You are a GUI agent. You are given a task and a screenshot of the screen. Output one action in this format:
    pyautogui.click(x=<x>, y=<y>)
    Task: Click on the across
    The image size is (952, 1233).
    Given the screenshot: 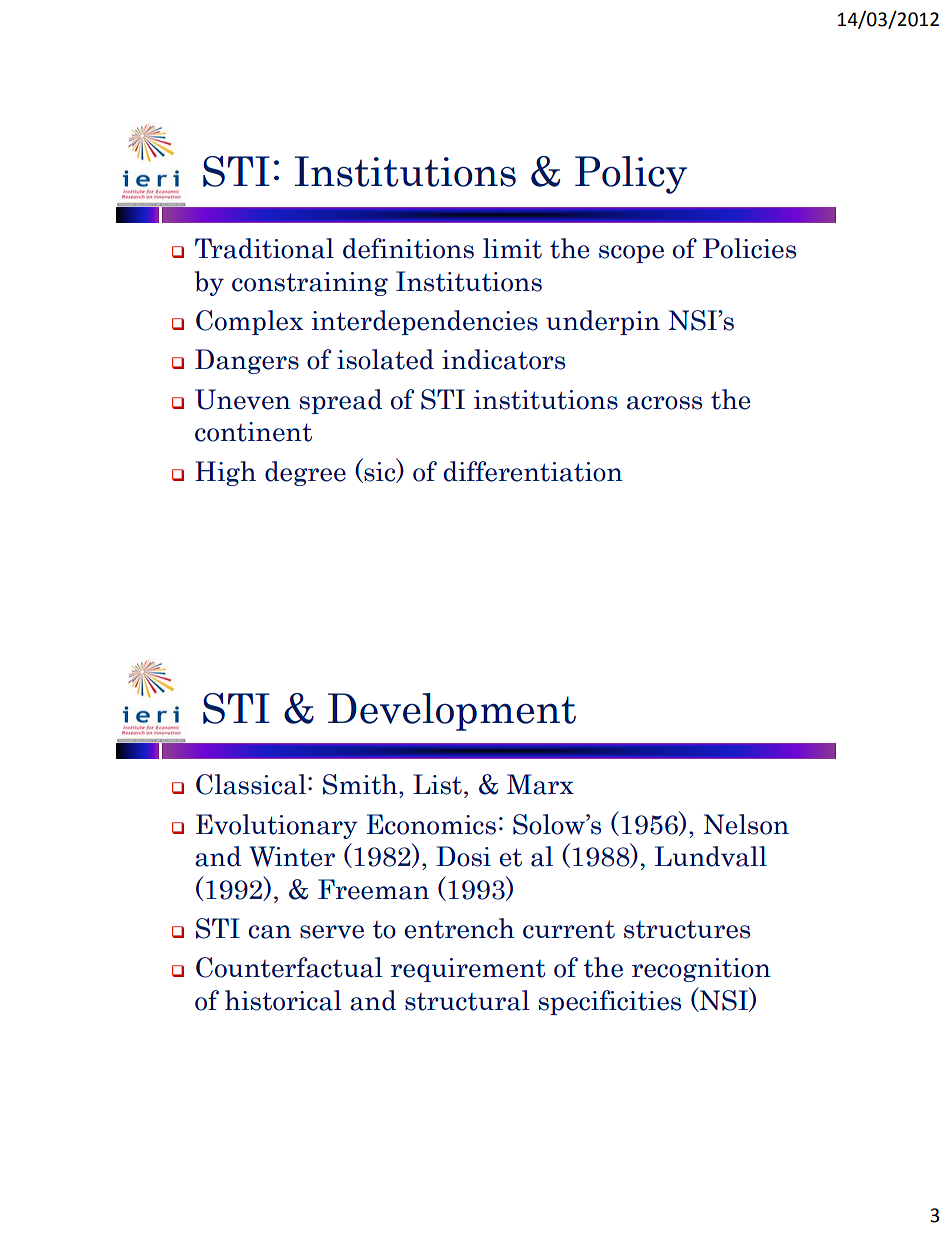 What is the action you would take?
    pyautogui.click(x=664, y=403)
